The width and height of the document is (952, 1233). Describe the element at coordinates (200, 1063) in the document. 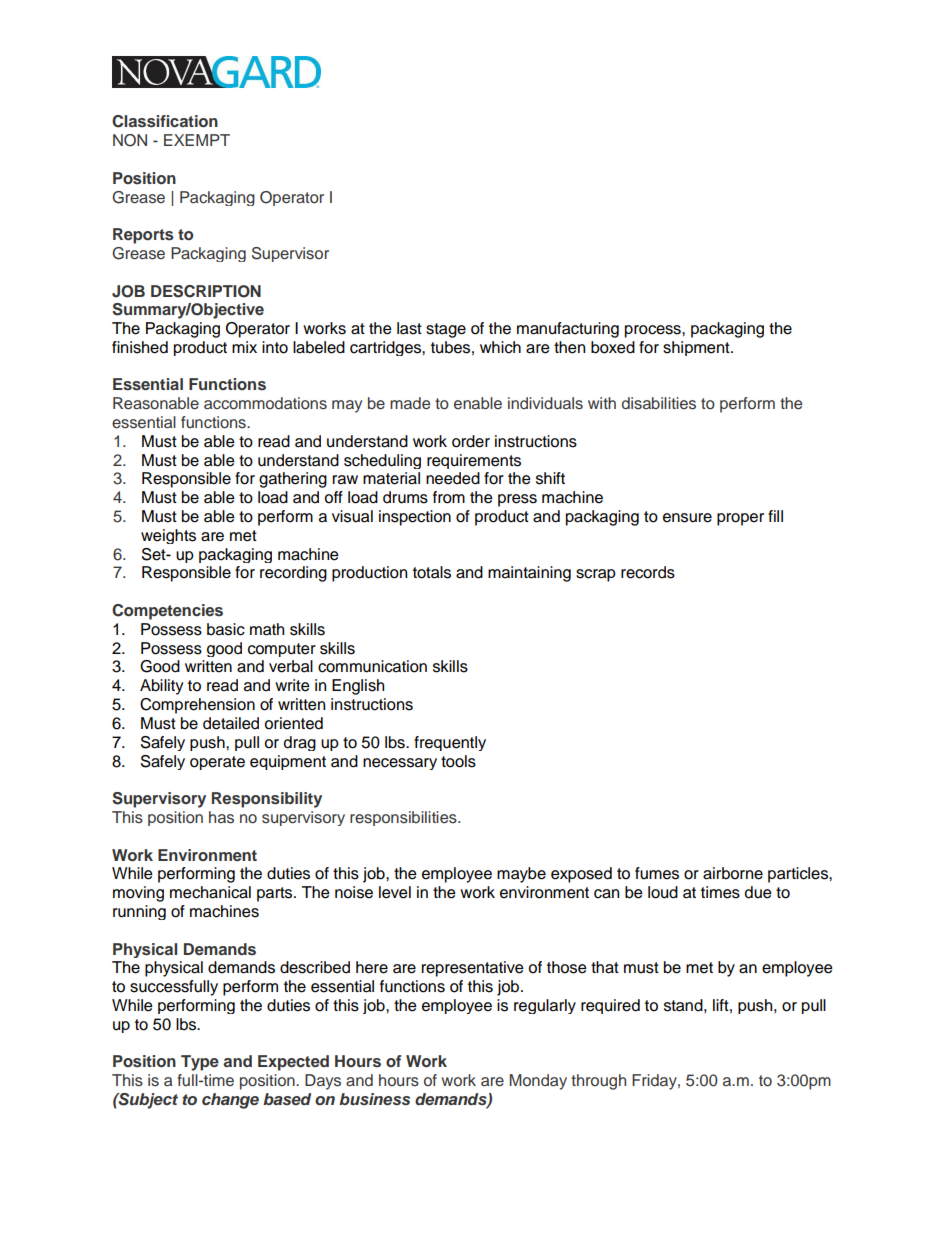

I see `Type` at that location.
